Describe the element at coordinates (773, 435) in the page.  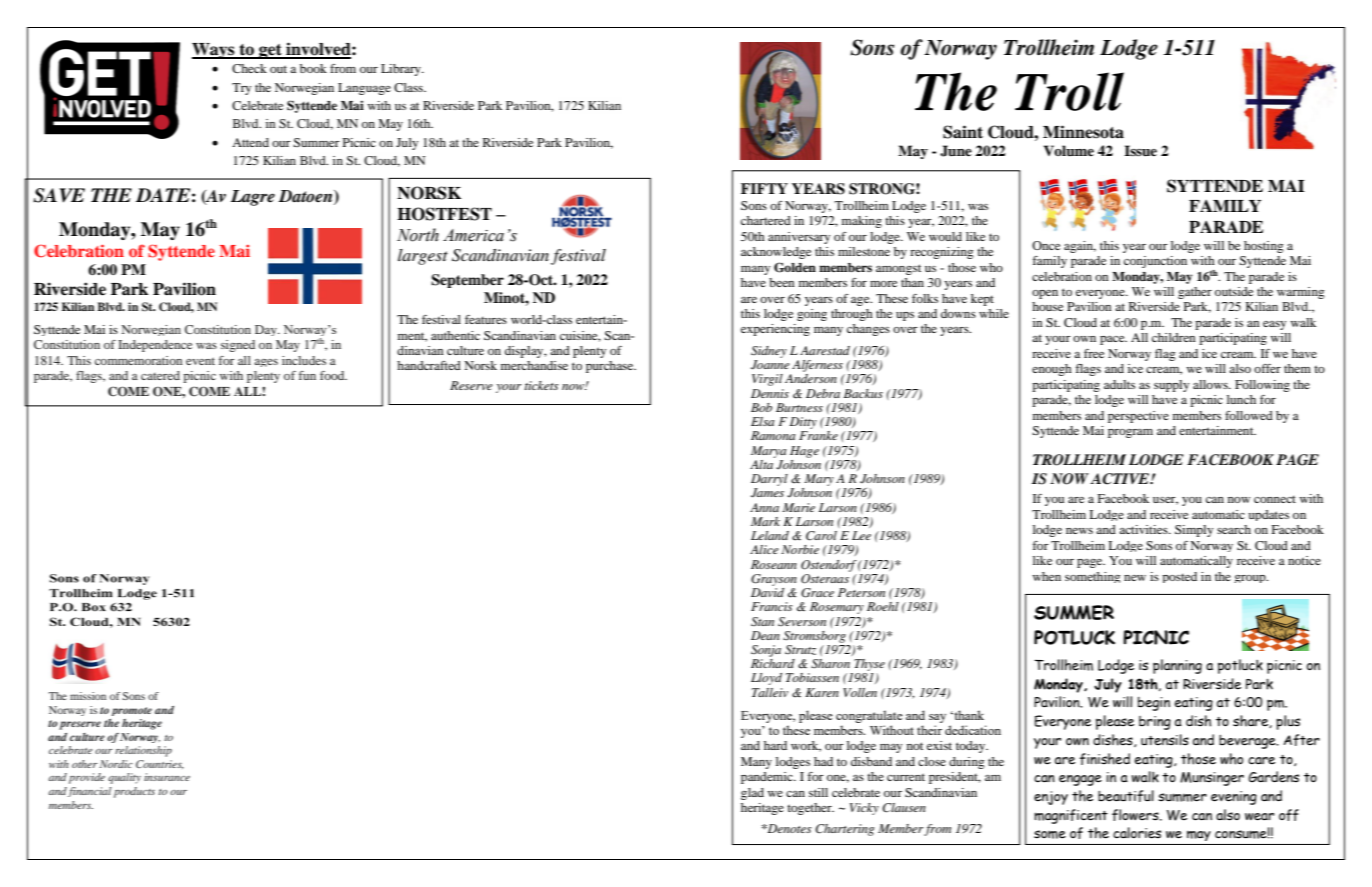
I see `Ramona` at that location.
